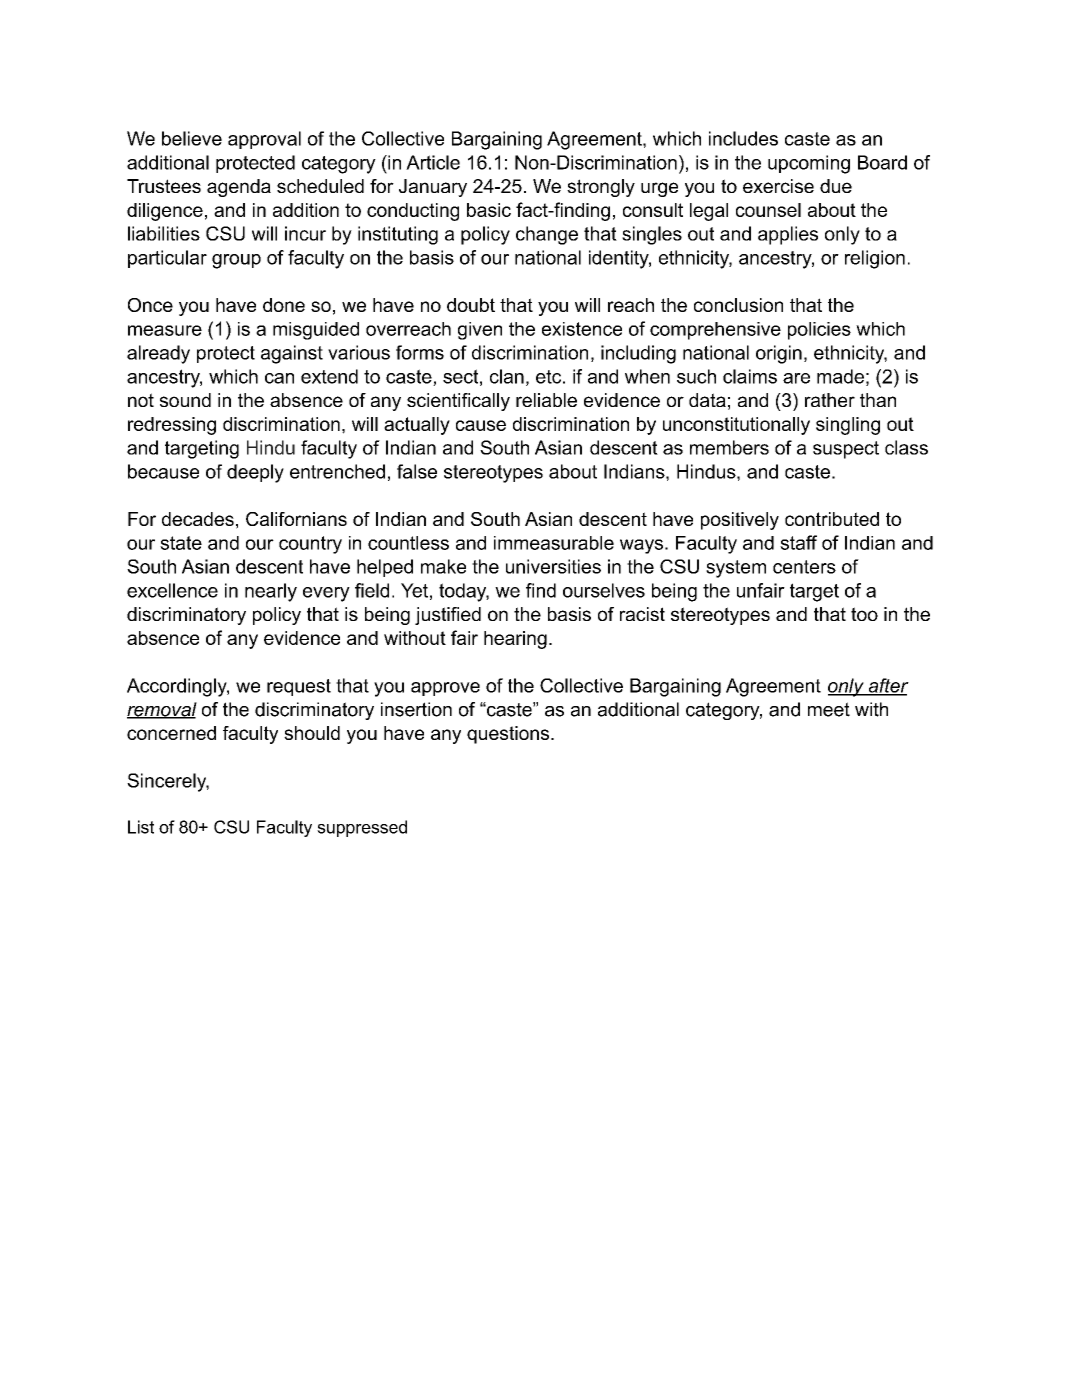 This screenshot has height=1395, width=1078. Describe the element at coordinates (264, 140) in the screenshot. I see `approval` at that location.
